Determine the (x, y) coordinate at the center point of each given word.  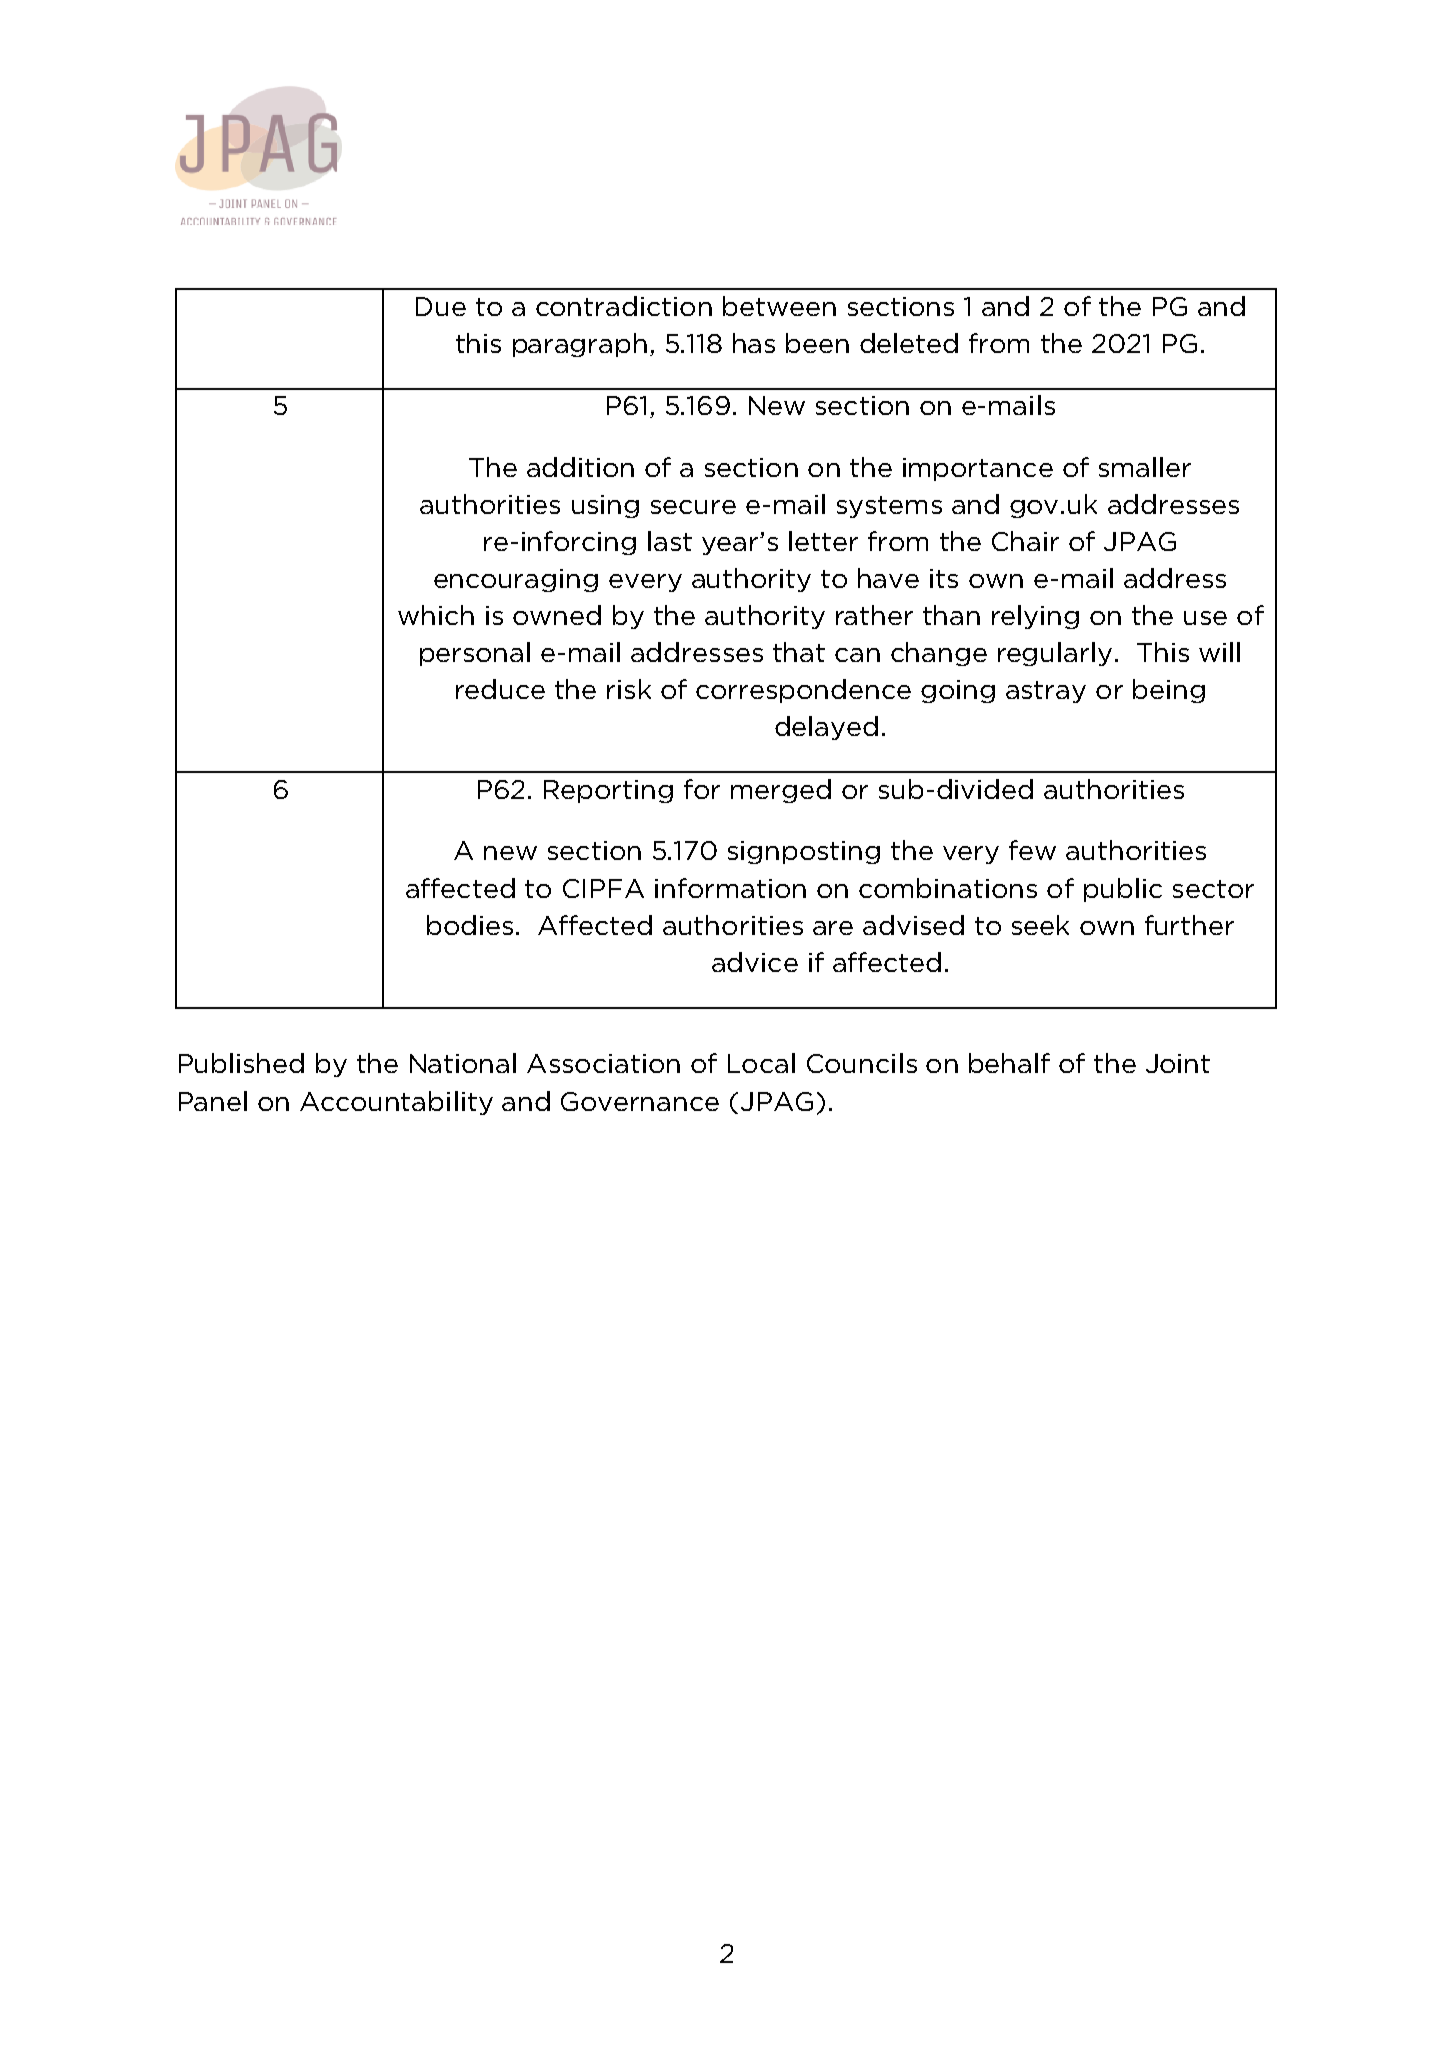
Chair (1025, 541)
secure (693, 507)
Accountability (396, 1103)
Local (761, 1063)
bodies (470, 925)
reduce (500, 689)
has (754, 343)
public (1123, 890)
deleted (909, 343)
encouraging (516, 580)
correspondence (803, 691)
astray (1046, 692)
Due (441, 306)
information (730, 888)
